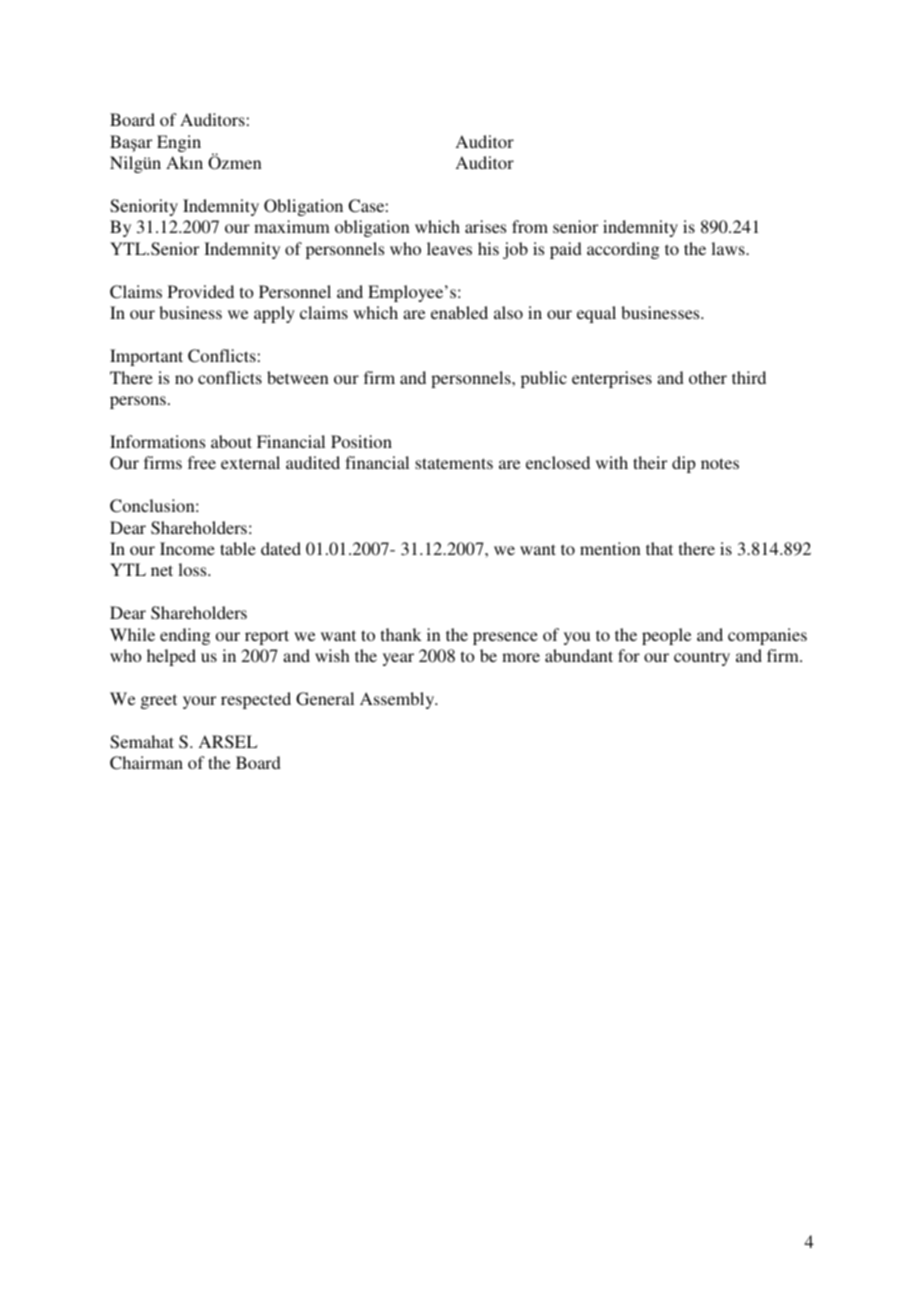 The width and height of the document is (924, 1308). Describe the element at coordinates (185, 636) in the document. I see `ending` at that location.
